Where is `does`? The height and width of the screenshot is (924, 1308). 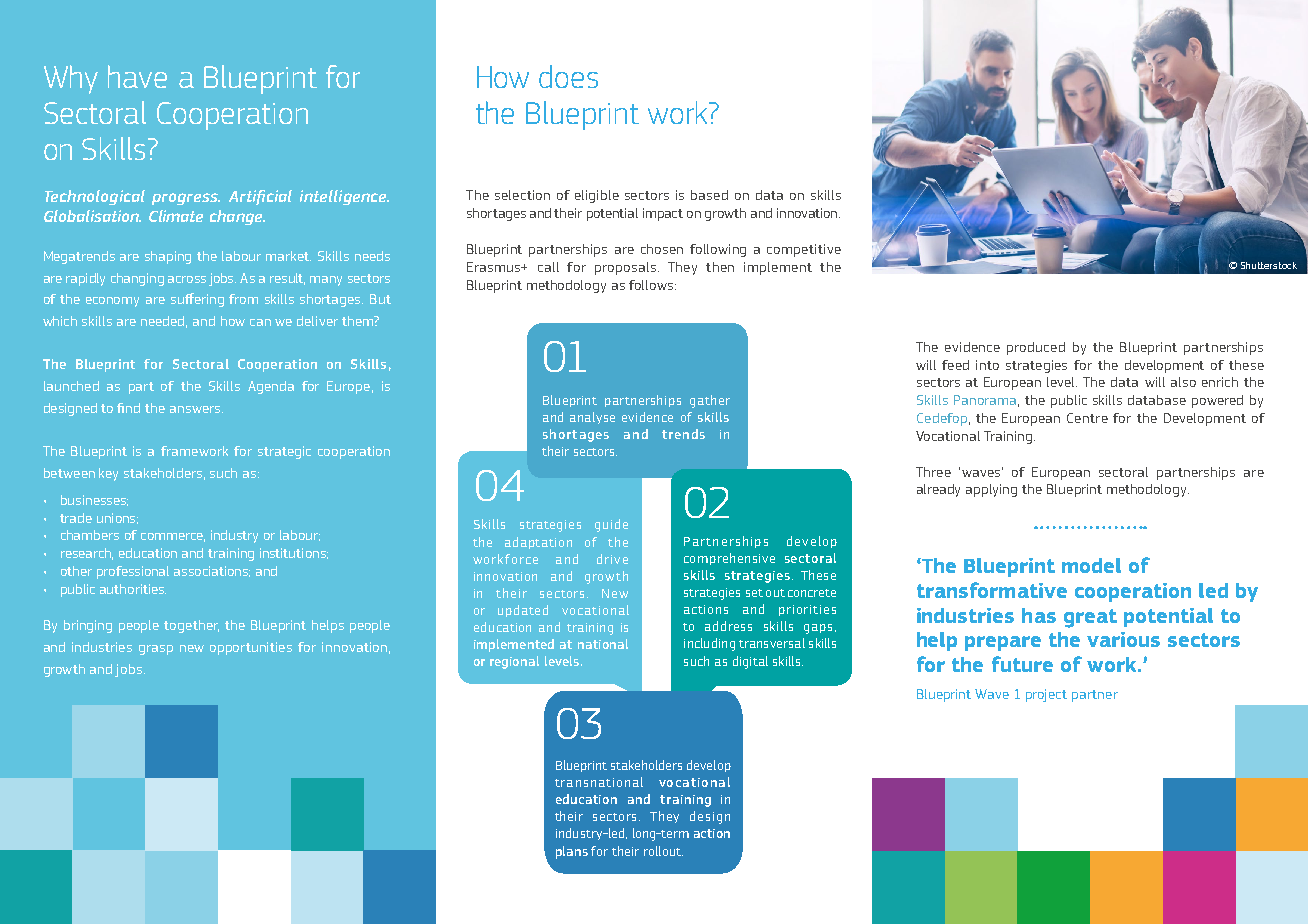
does is located at coordinates (568, 76).
